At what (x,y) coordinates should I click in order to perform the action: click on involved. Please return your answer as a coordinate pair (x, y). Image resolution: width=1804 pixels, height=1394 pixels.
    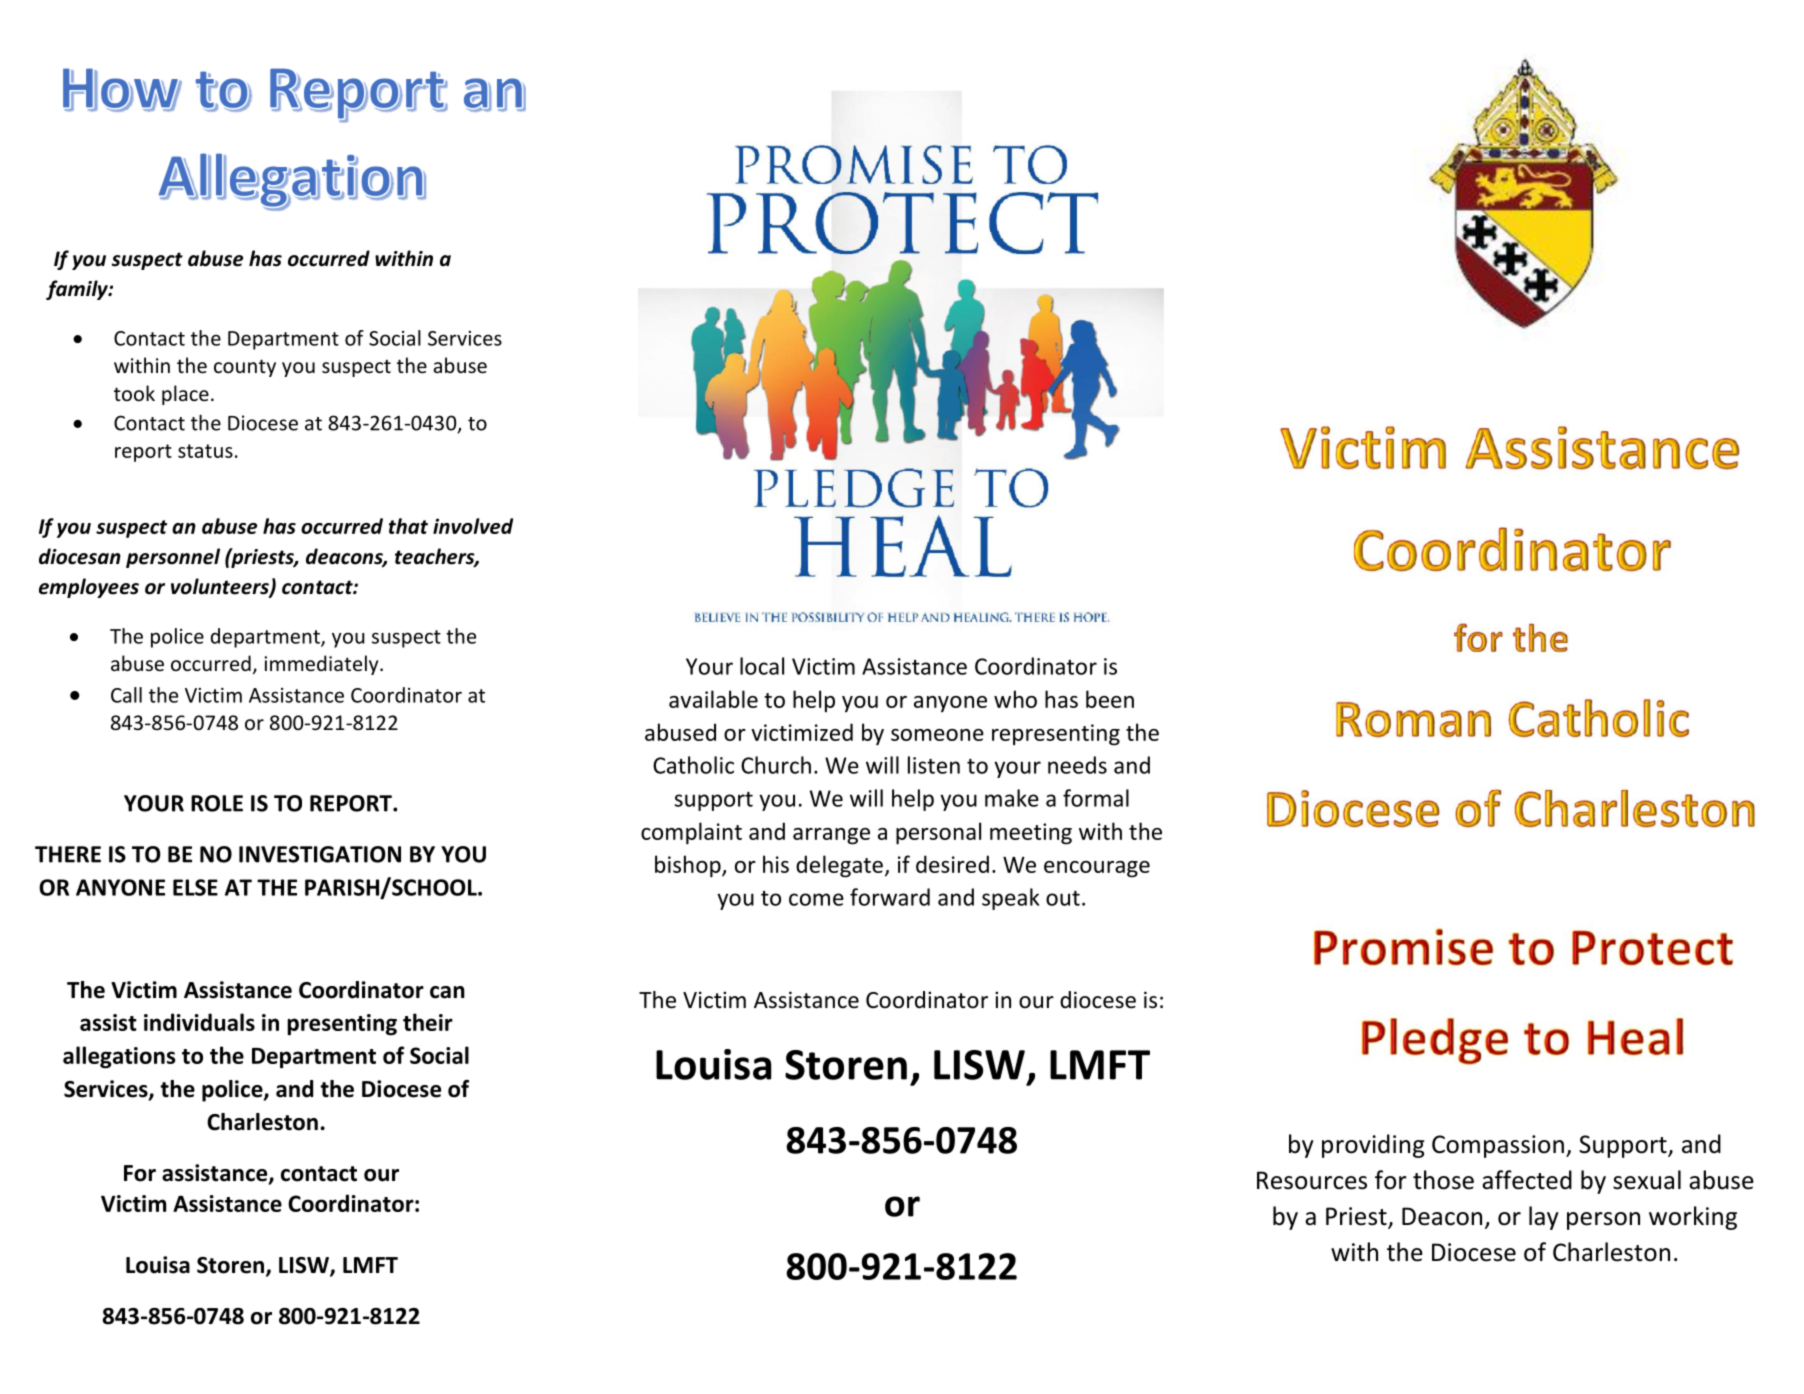
    Looking at the image, I should click on (473, 526).
